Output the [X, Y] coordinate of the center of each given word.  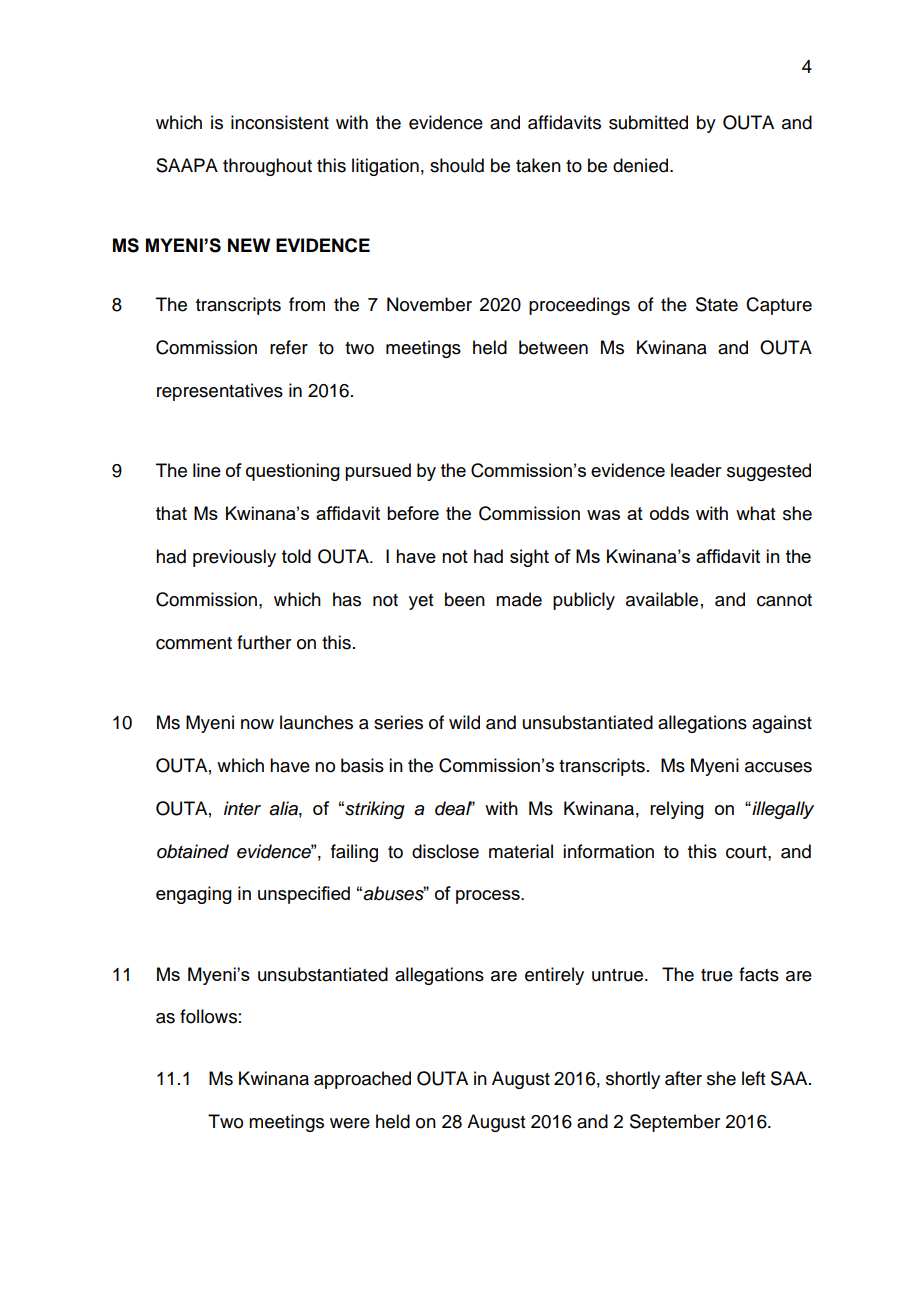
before [413, 513]
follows [208, 1016]
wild [464, 722]
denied [642, 165]
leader [696, 470]
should [457, 165]
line [207, 470]
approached [362, 1080]
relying [677, 810]
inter [242, 808]
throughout [267, 167]
